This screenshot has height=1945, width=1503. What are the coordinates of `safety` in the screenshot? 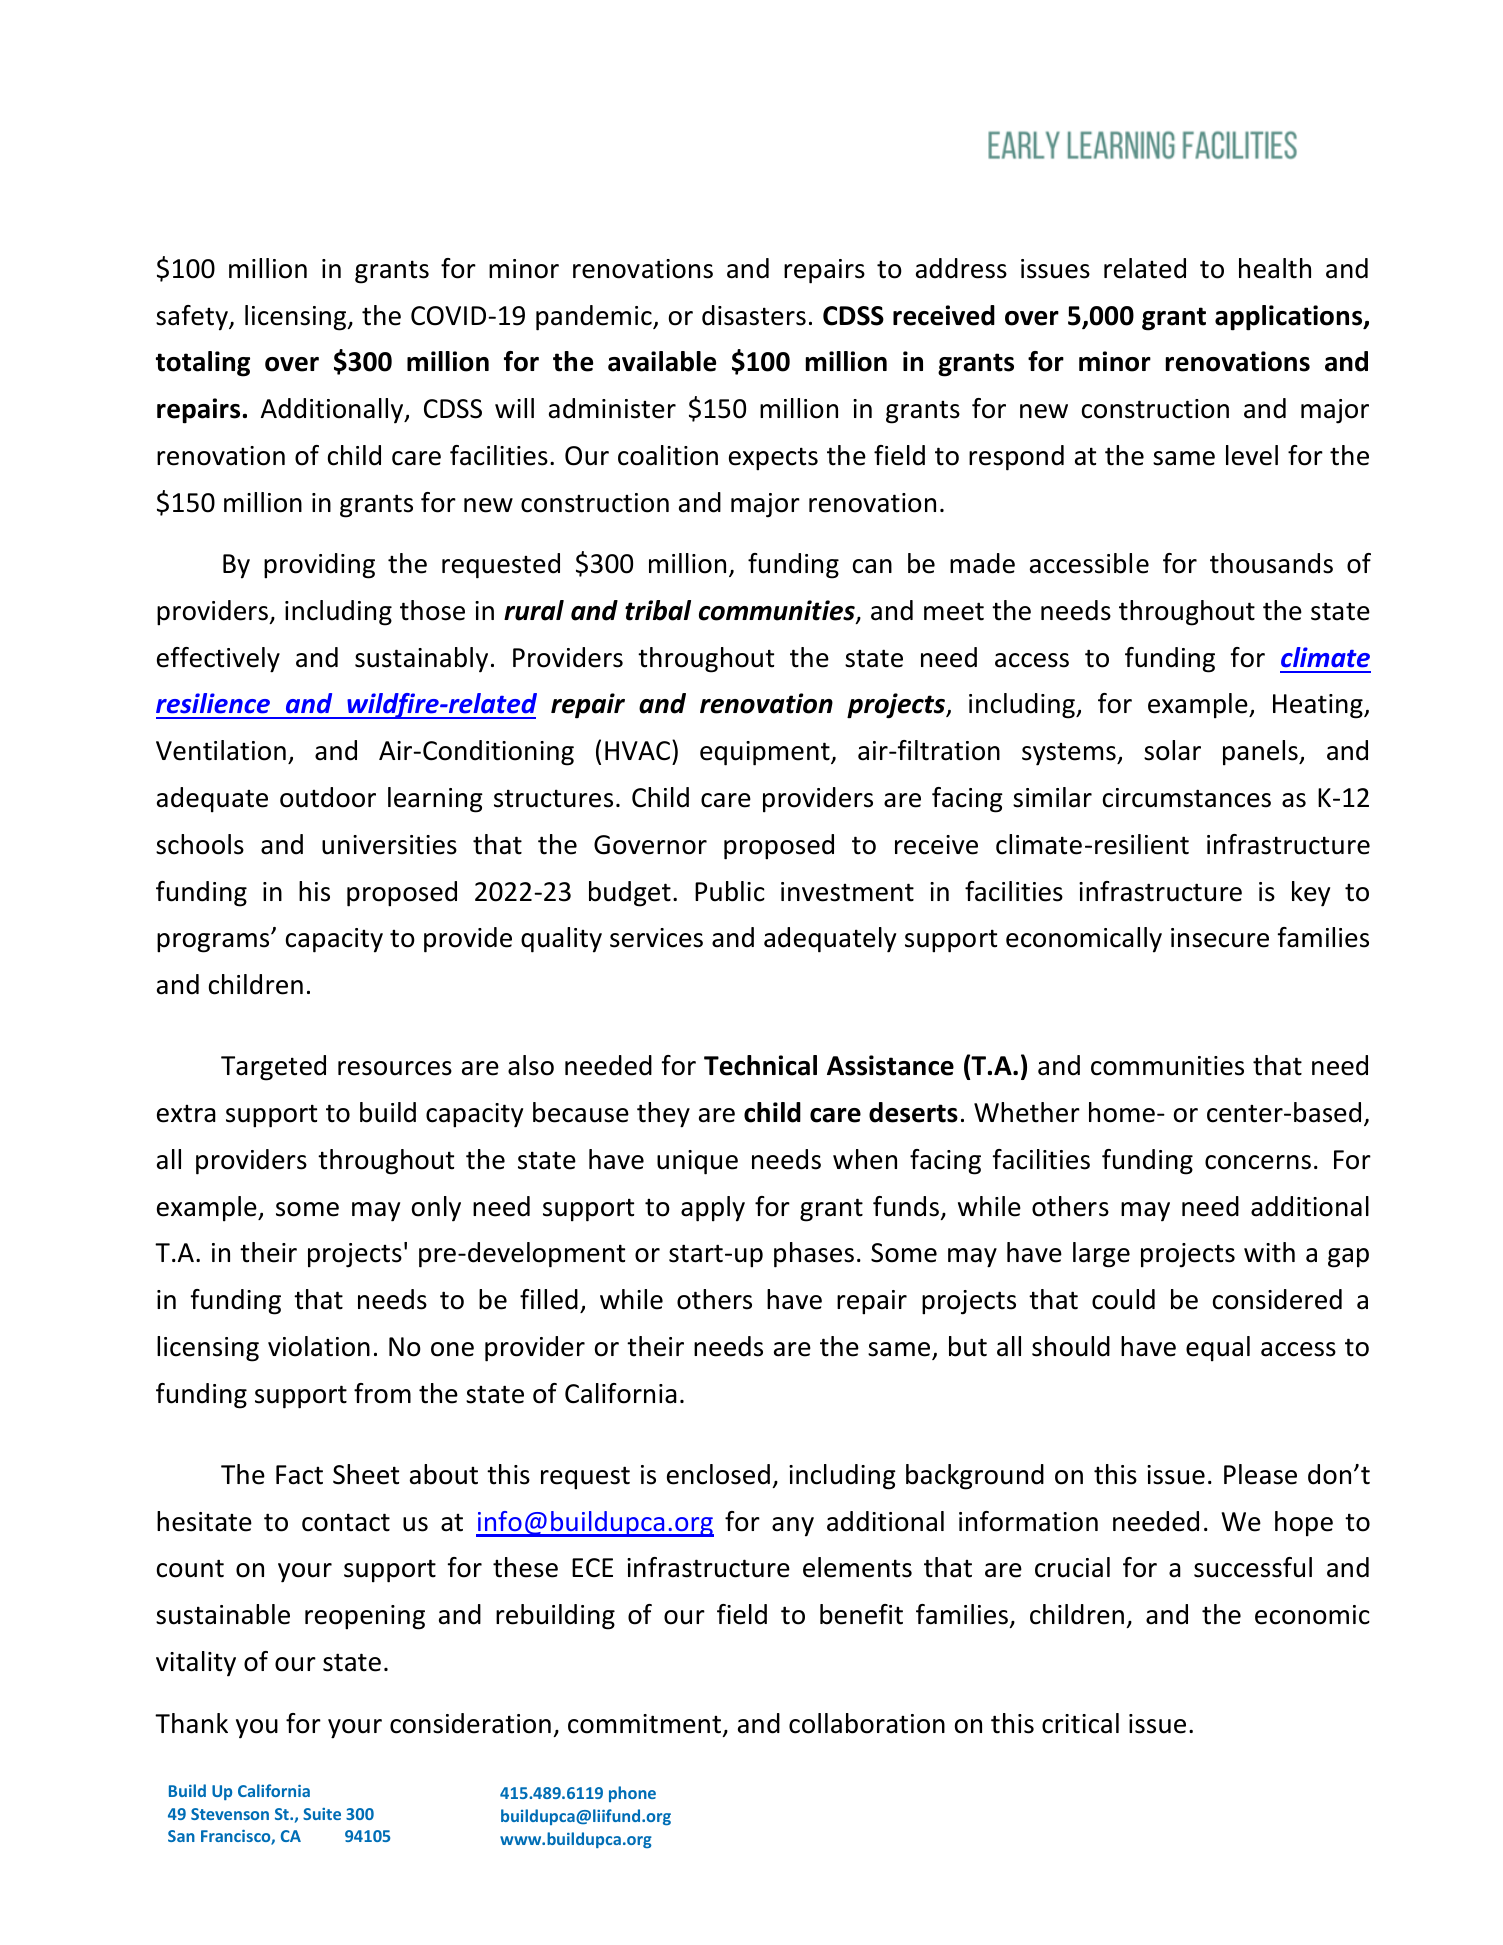 It's located at (193, 318).
